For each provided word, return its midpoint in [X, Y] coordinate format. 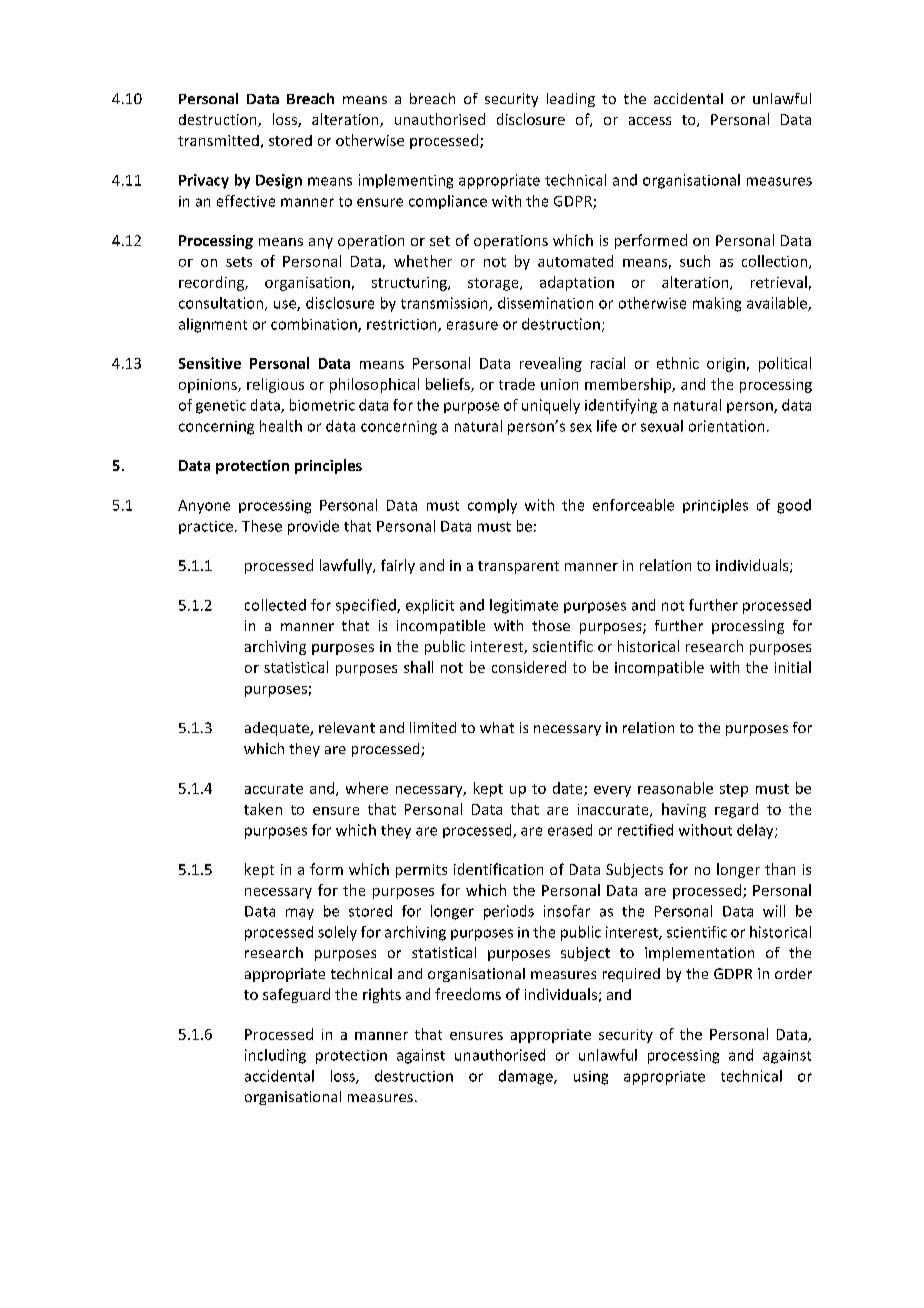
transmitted [218, 140]
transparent [518, 567]
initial [793, 667]
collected [275, 605]
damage [527, 1077]
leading [571, 100]
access [650, 121]
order [793, 973]
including [275, 1056]
